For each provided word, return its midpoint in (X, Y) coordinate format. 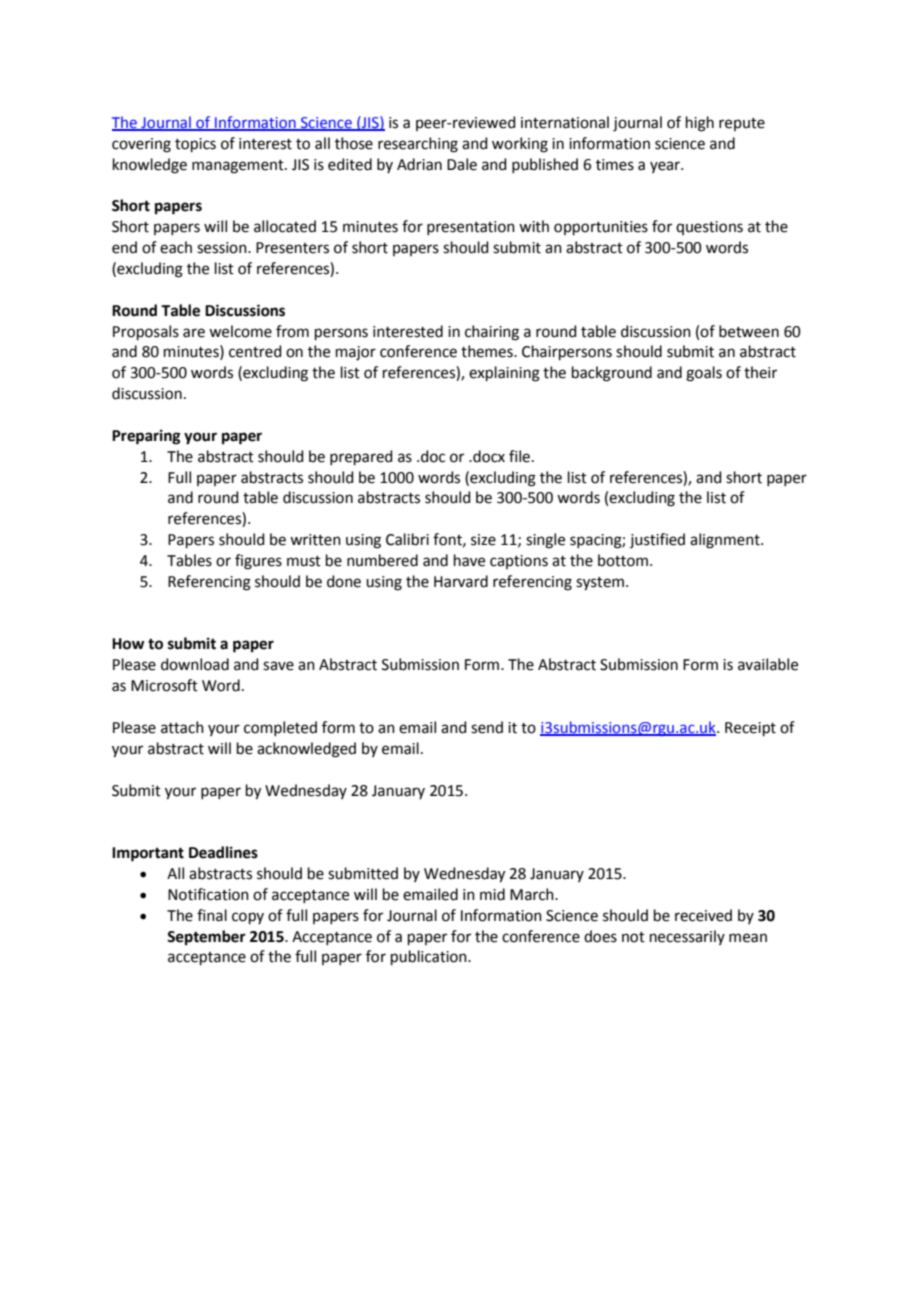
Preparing (146, 437)
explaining (504, 374)
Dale (462, 164)
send (487, 727)
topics (195, 145)
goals (704, 374)
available (768, 664)
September (206, 938)
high (700, 124)
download (195, 664)
